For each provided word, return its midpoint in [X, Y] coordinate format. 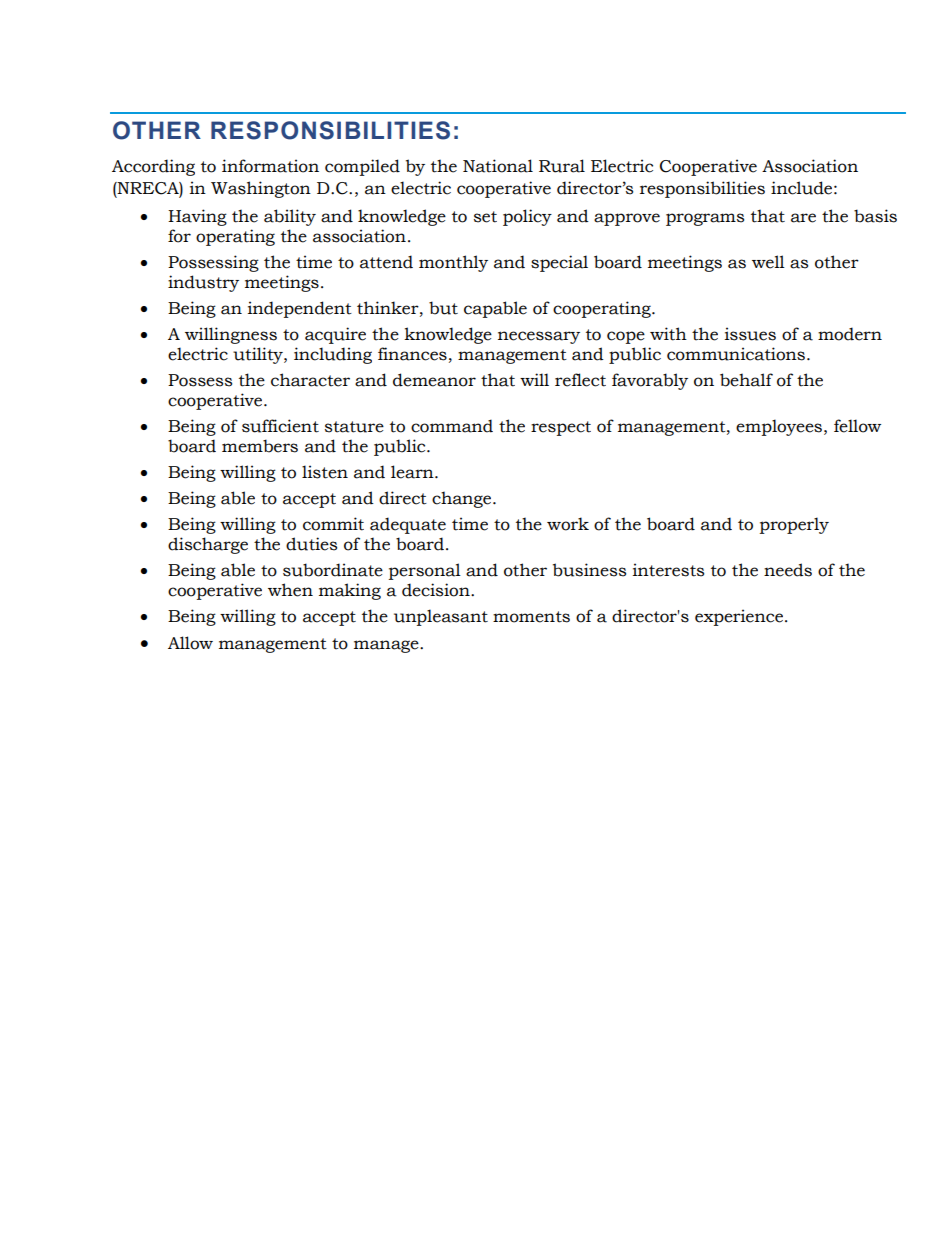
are [803, 218]
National [498, 166]
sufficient [280, 426]
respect [561, 428]
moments [531, 617]
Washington [261, 189]
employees [780, 427]
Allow [190, 643]
